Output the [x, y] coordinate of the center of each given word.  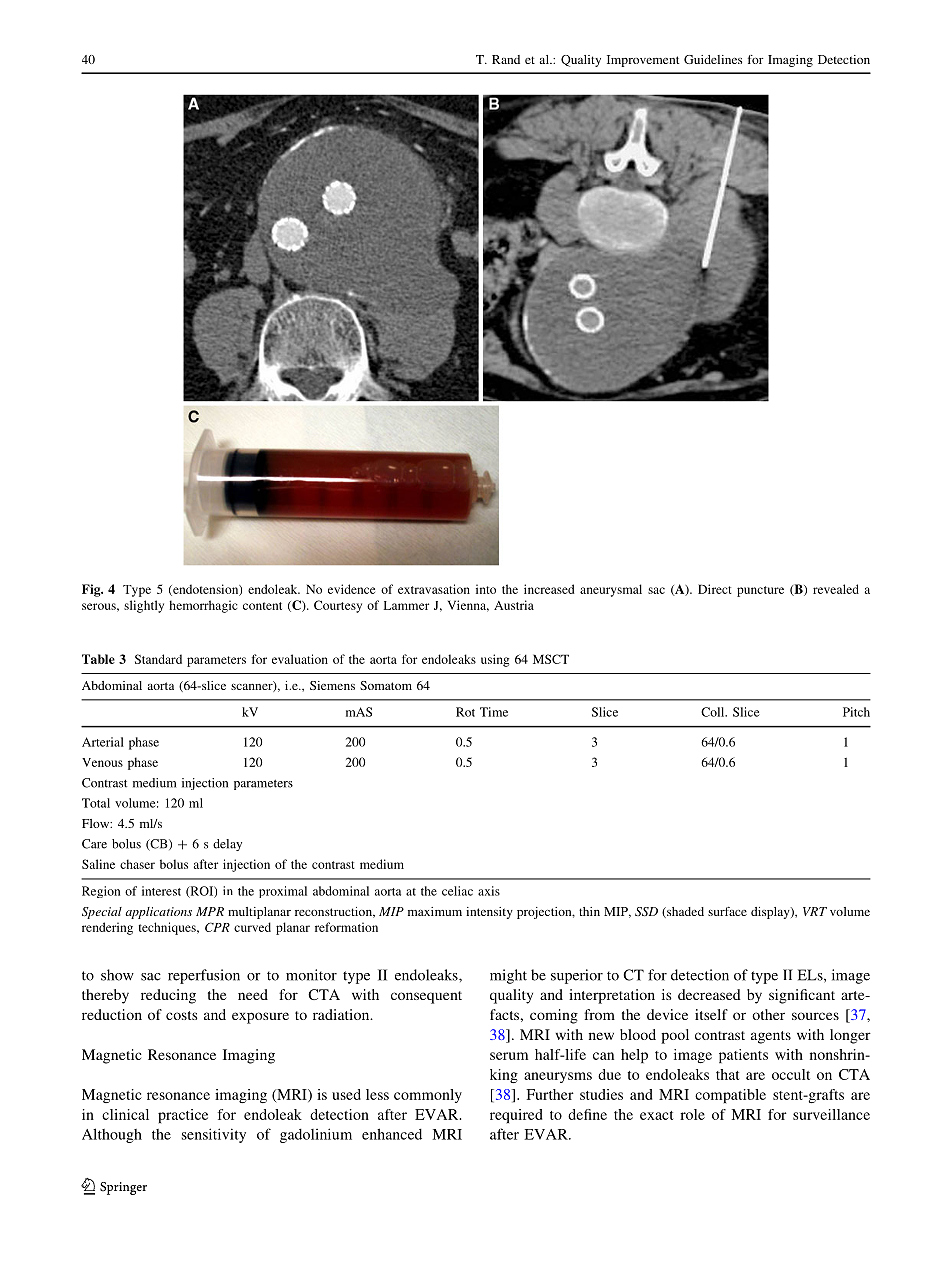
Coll [714, 712]
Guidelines [713, 59]
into [486, 589]
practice [183, 1116]
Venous [102, 762]
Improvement [643, 61]
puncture [760, 591]
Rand [506, 59]
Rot [465, 712]
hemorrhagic [203, 606]
